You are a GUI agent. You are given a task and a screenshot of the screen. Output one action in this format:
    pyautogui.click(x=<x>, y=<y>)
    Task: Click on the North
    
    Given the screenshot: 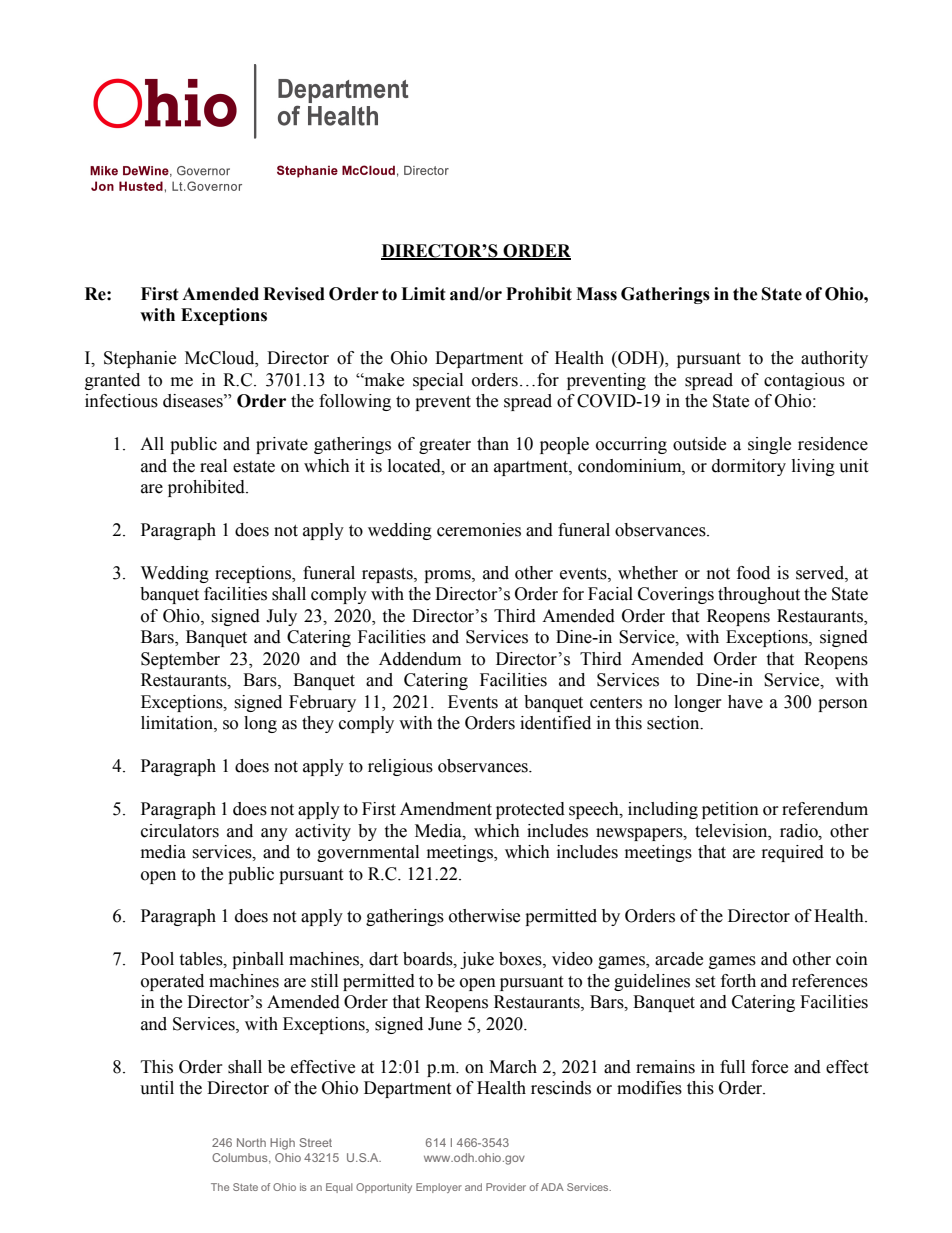 What is the action you would take?
    pyautogui.click(x=251, y=1142)
